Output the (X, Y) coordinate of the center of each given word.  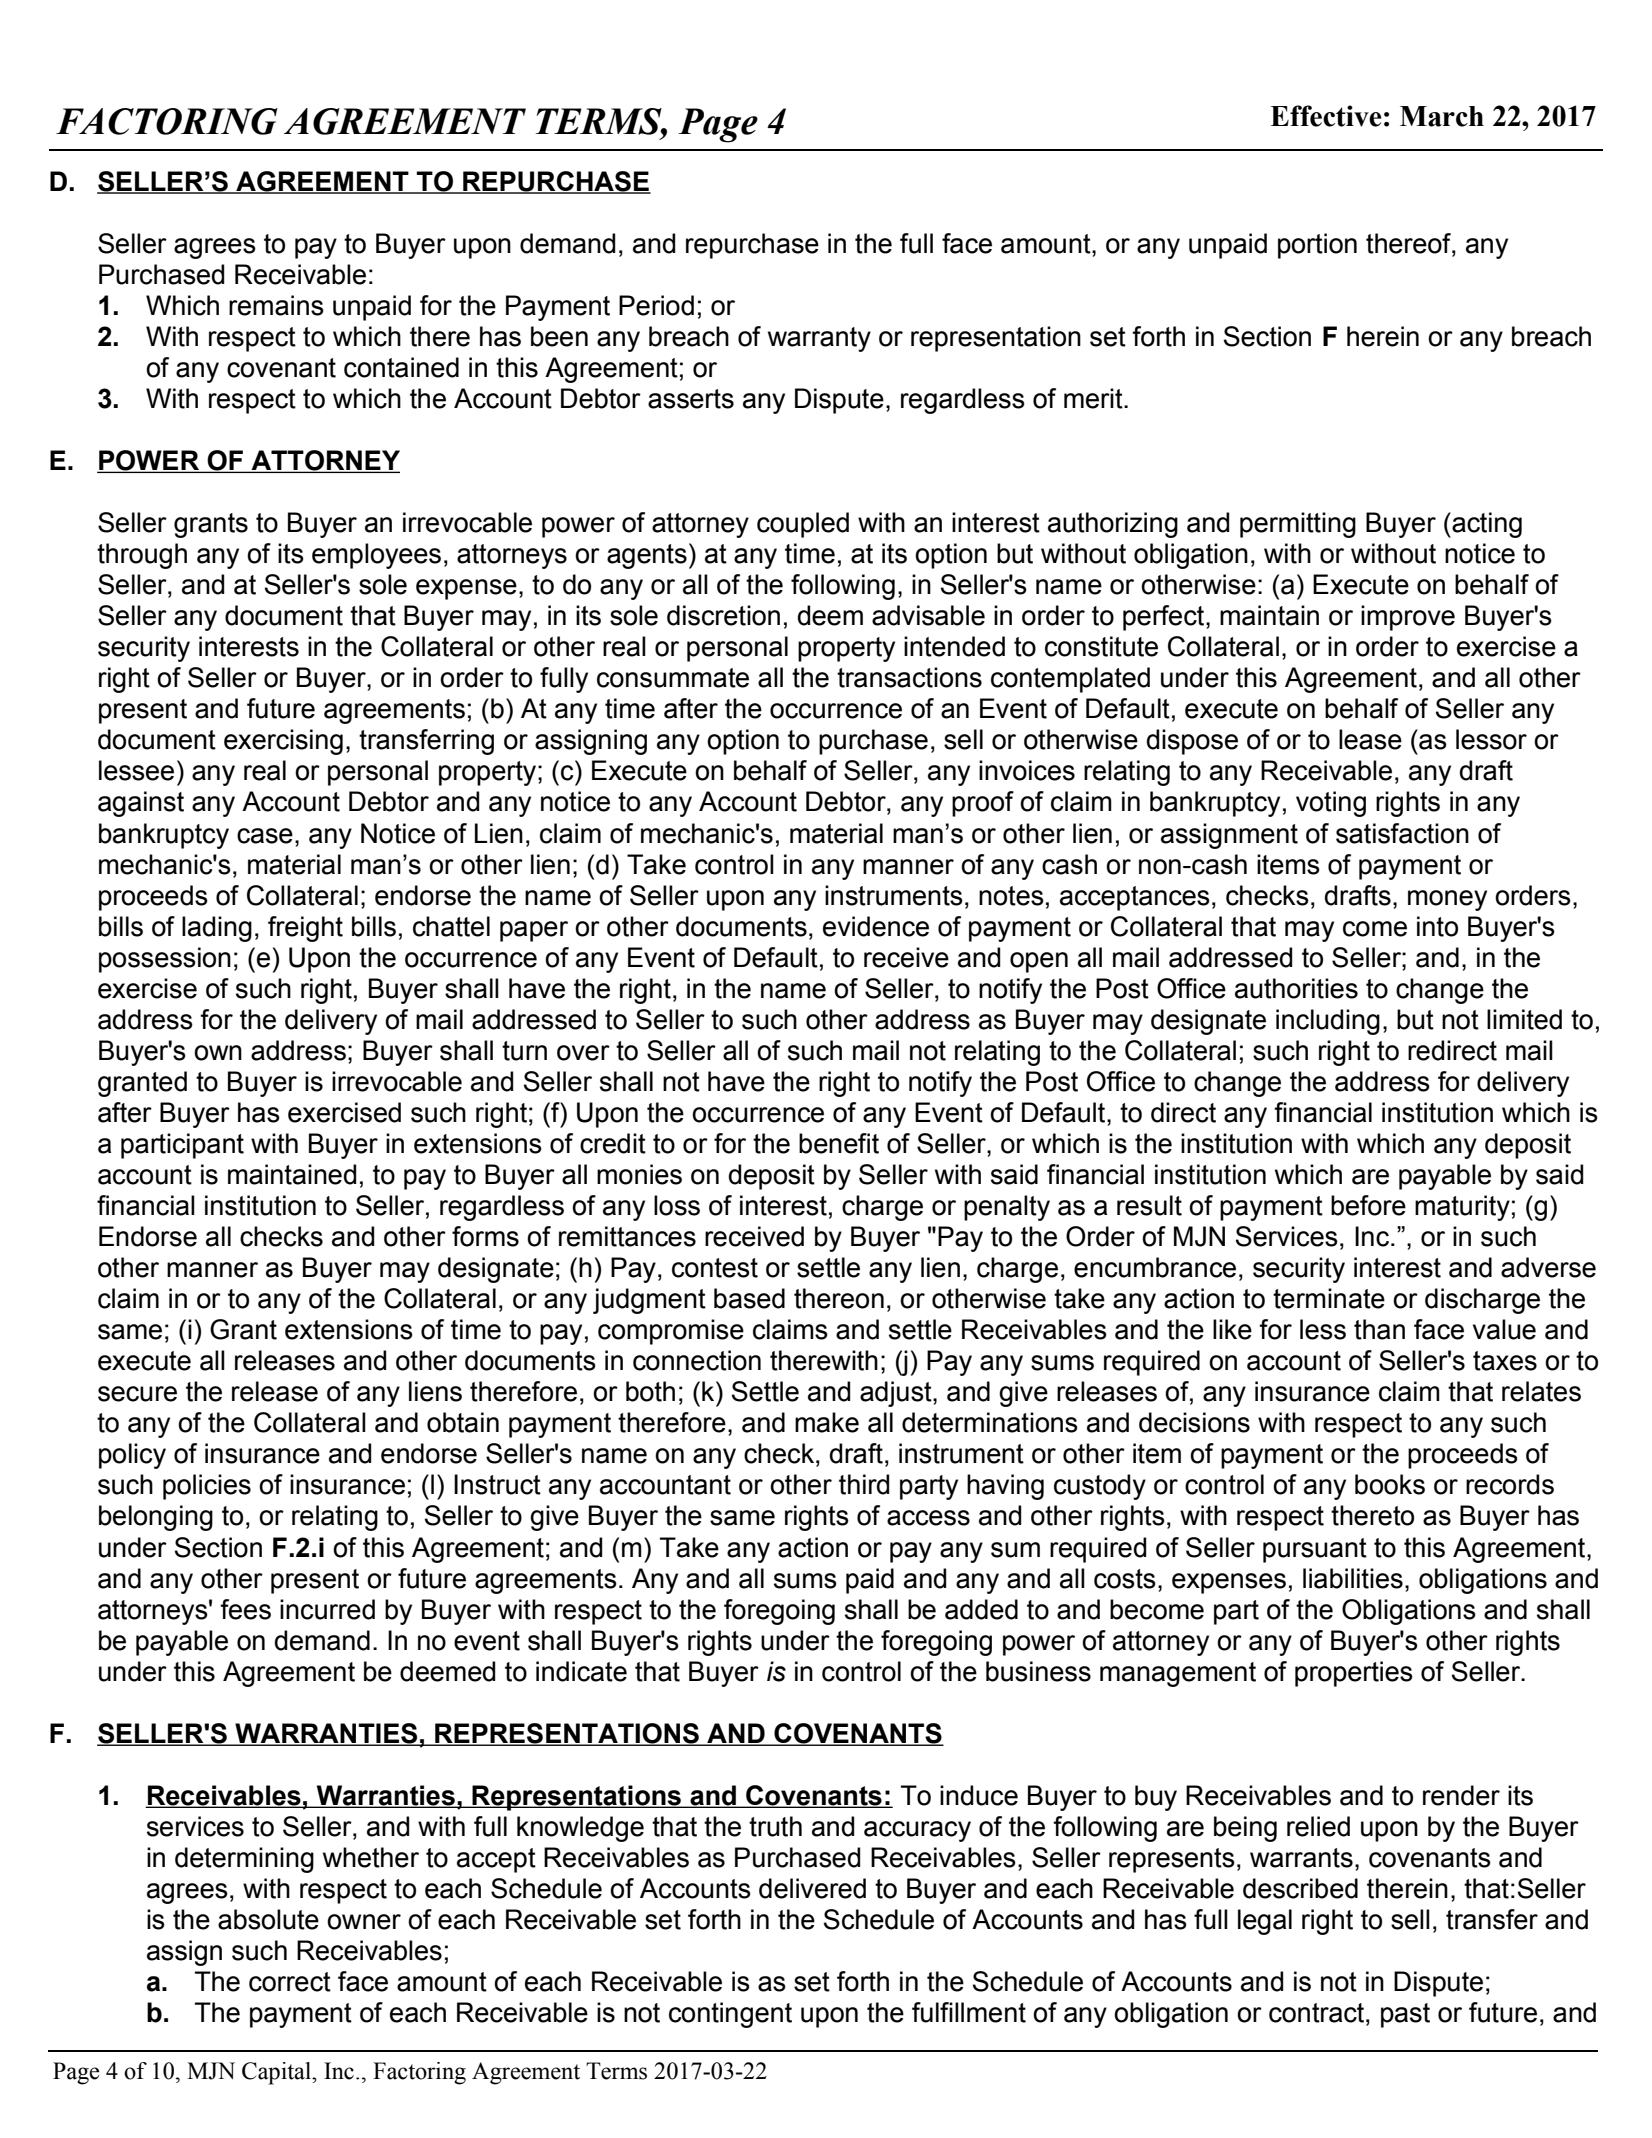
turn (524, 1051)
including (1328, 1022)
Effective (1325, 116)
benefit (839, 1143)
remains (276, 305)
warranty (819, 339)
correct (290, 1982)
